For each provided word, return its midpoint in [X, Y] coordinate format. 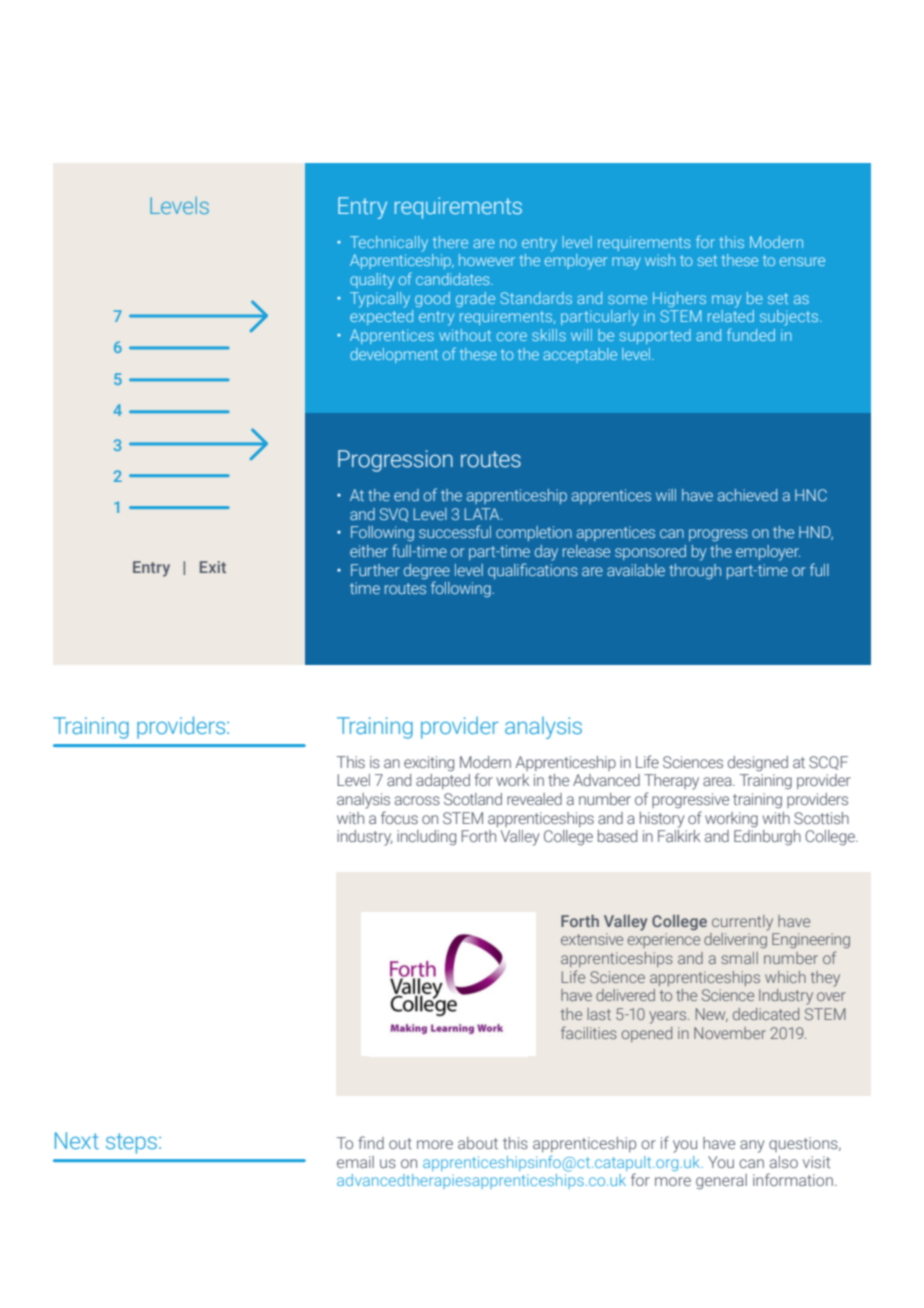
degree [427, 572]
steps [133, 1143]
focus [399, 817]
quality [372, 281]
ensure [802, 261]
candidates [454, 279]
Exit [213, 567]
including [426, 838]
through [695, 571]
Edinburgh [767, 838]
